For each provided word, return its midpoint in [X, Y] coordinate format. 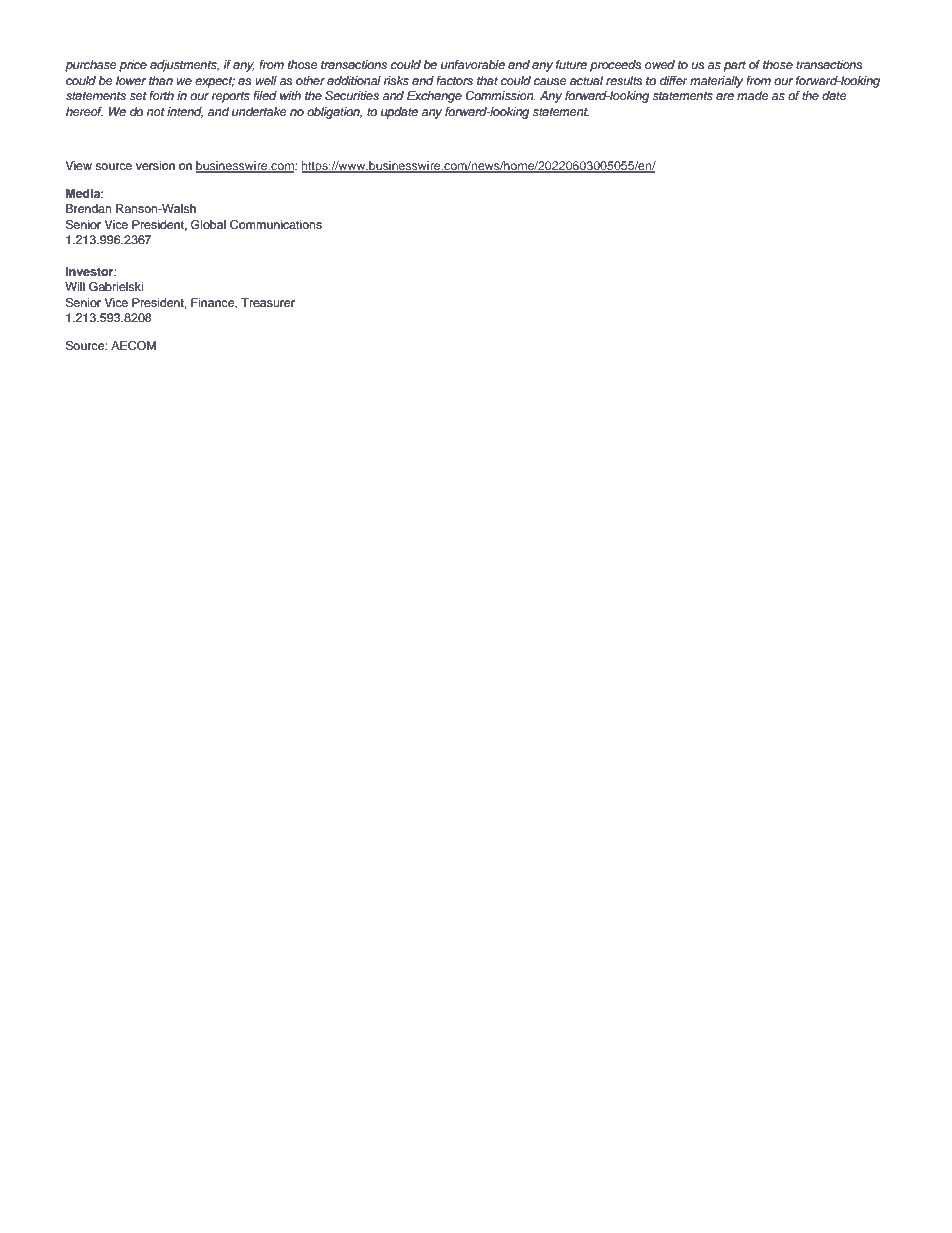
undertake [259, 111]
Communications [276, 225]
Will [75, 286]
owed [660, 64]
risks [396, 80]
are [725, 96]
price [133, 66]
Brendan [89, 208]
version [155, 165]
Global [208, 225]
